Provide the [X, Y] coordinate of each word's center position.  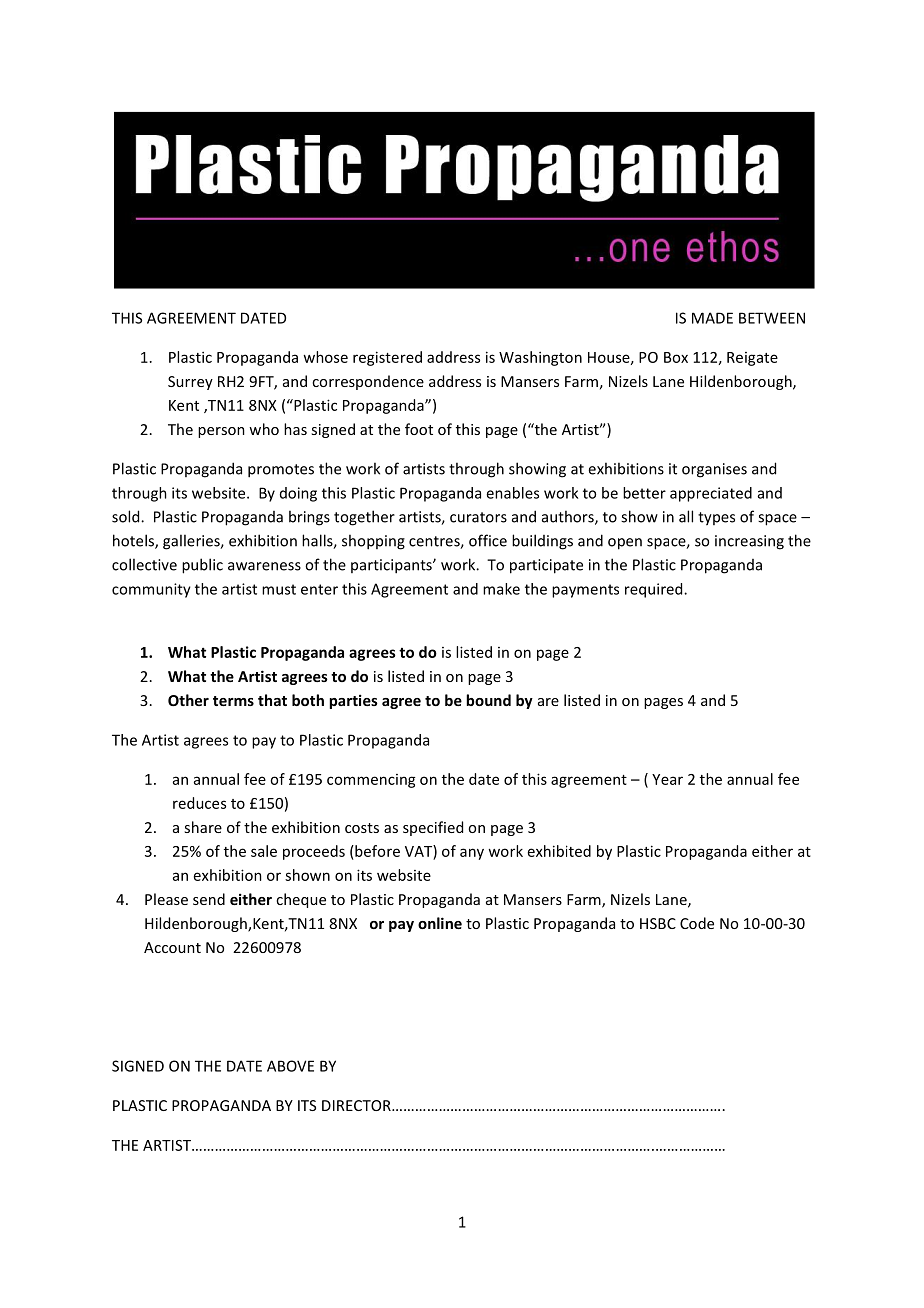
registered [387, 358]
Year [667, 779]
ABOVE [290, 1066]
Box [676, 357]
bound [488, 700]
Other [188, 700]
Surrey [190, 383]
